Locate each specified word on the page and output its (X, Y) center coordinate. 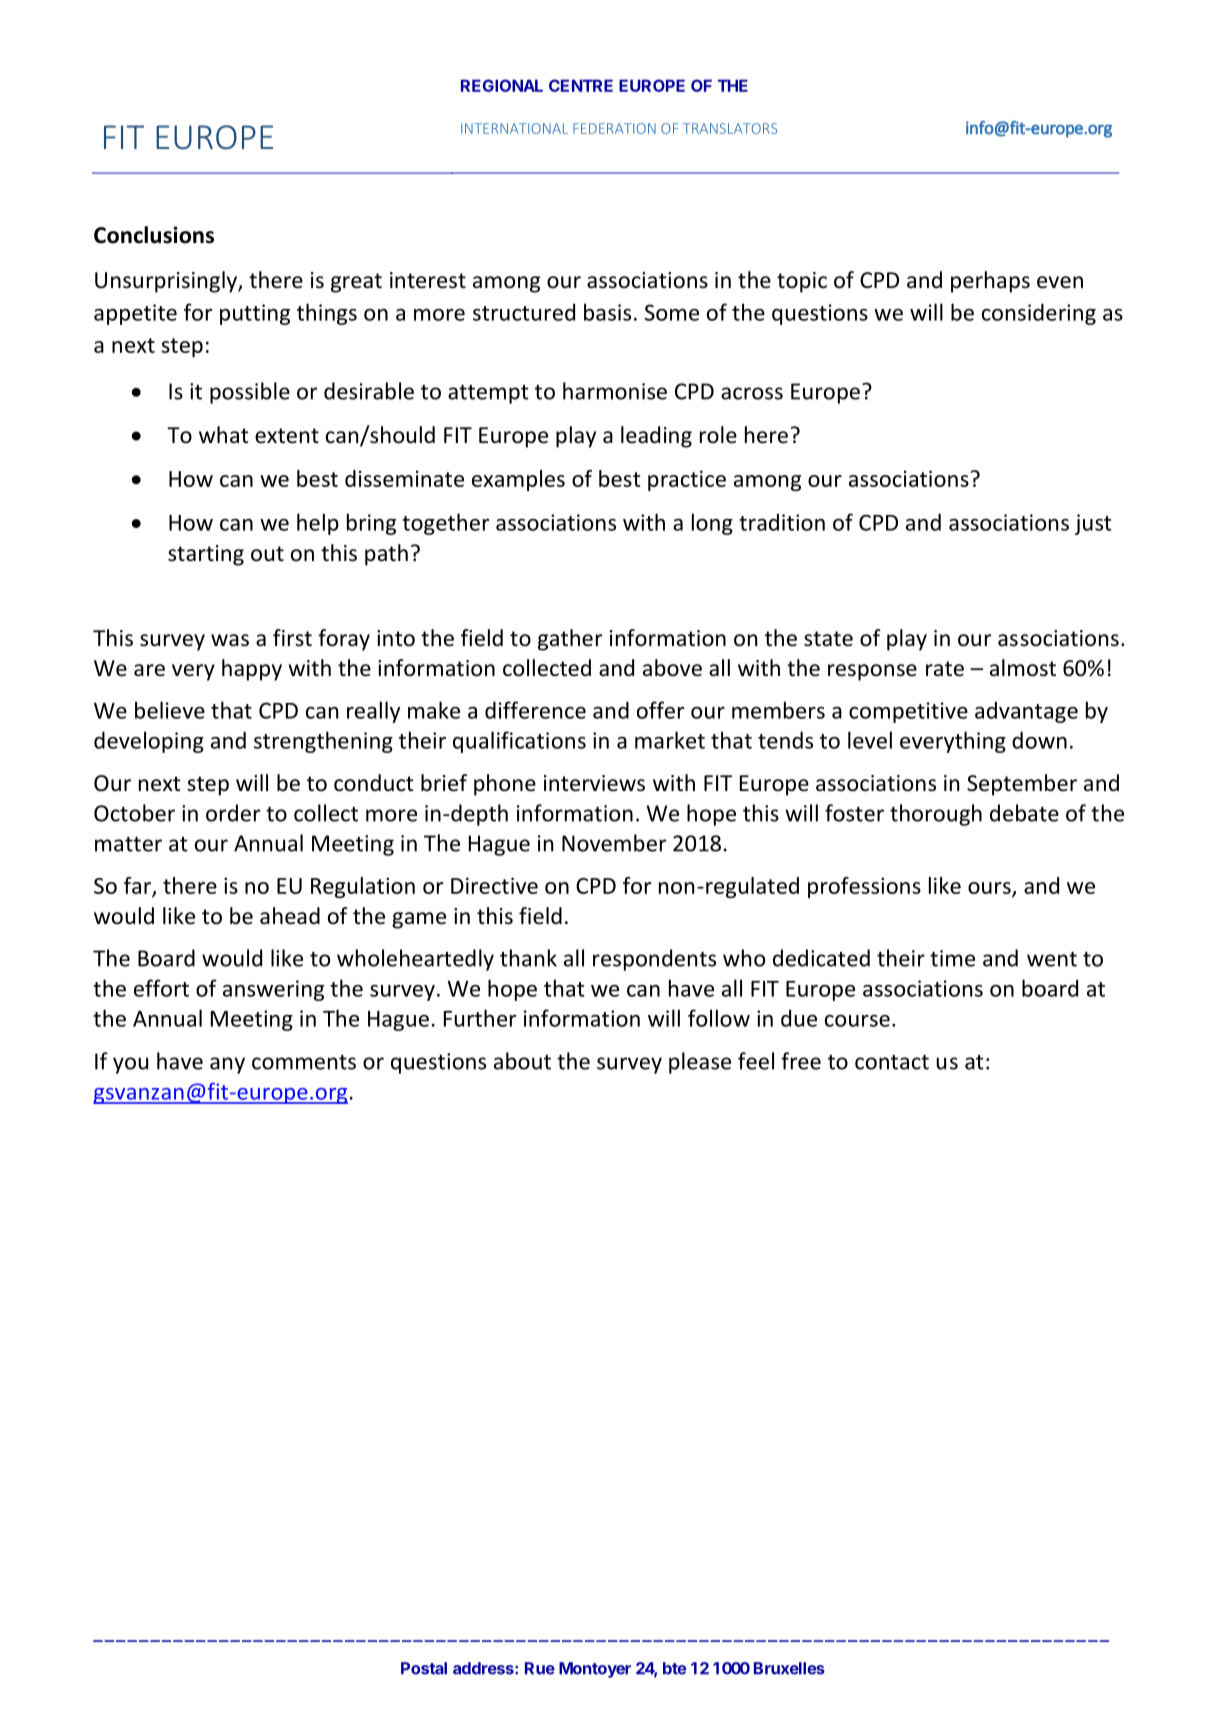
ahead (290, 916)
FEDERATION (614, 128)
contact (892, 1062)
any (227, 1065)
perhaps (990, 282)
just (1093, 524)
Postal (424, 1668)
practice (687, 480)
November (614, 843)
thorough (936, 815)
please (700, 1063)
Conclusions (154, 235)
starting (206, 555)
